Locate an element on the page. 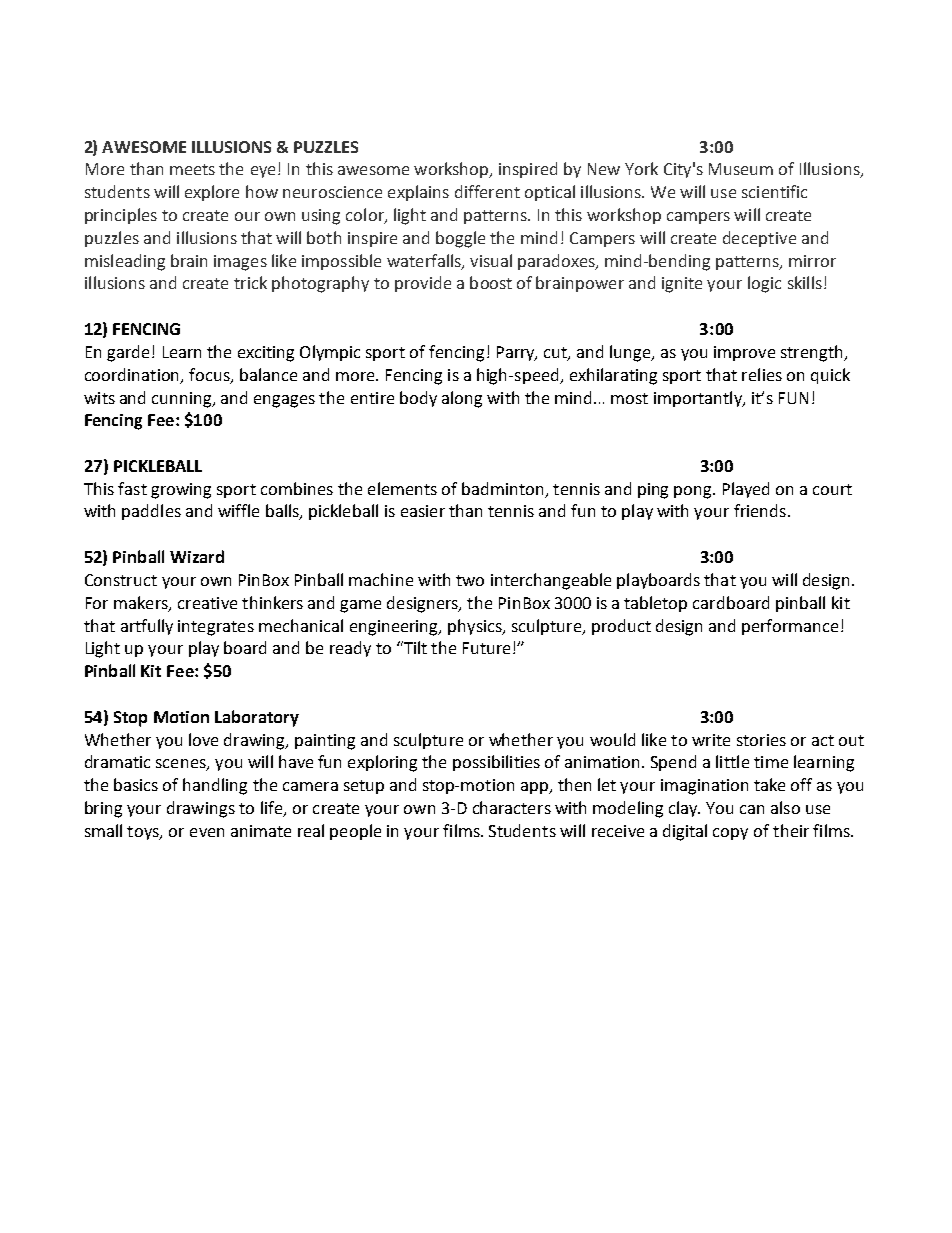 The height and width of the page is (1233, 952). cunning is located at coordinates (183, 400).
